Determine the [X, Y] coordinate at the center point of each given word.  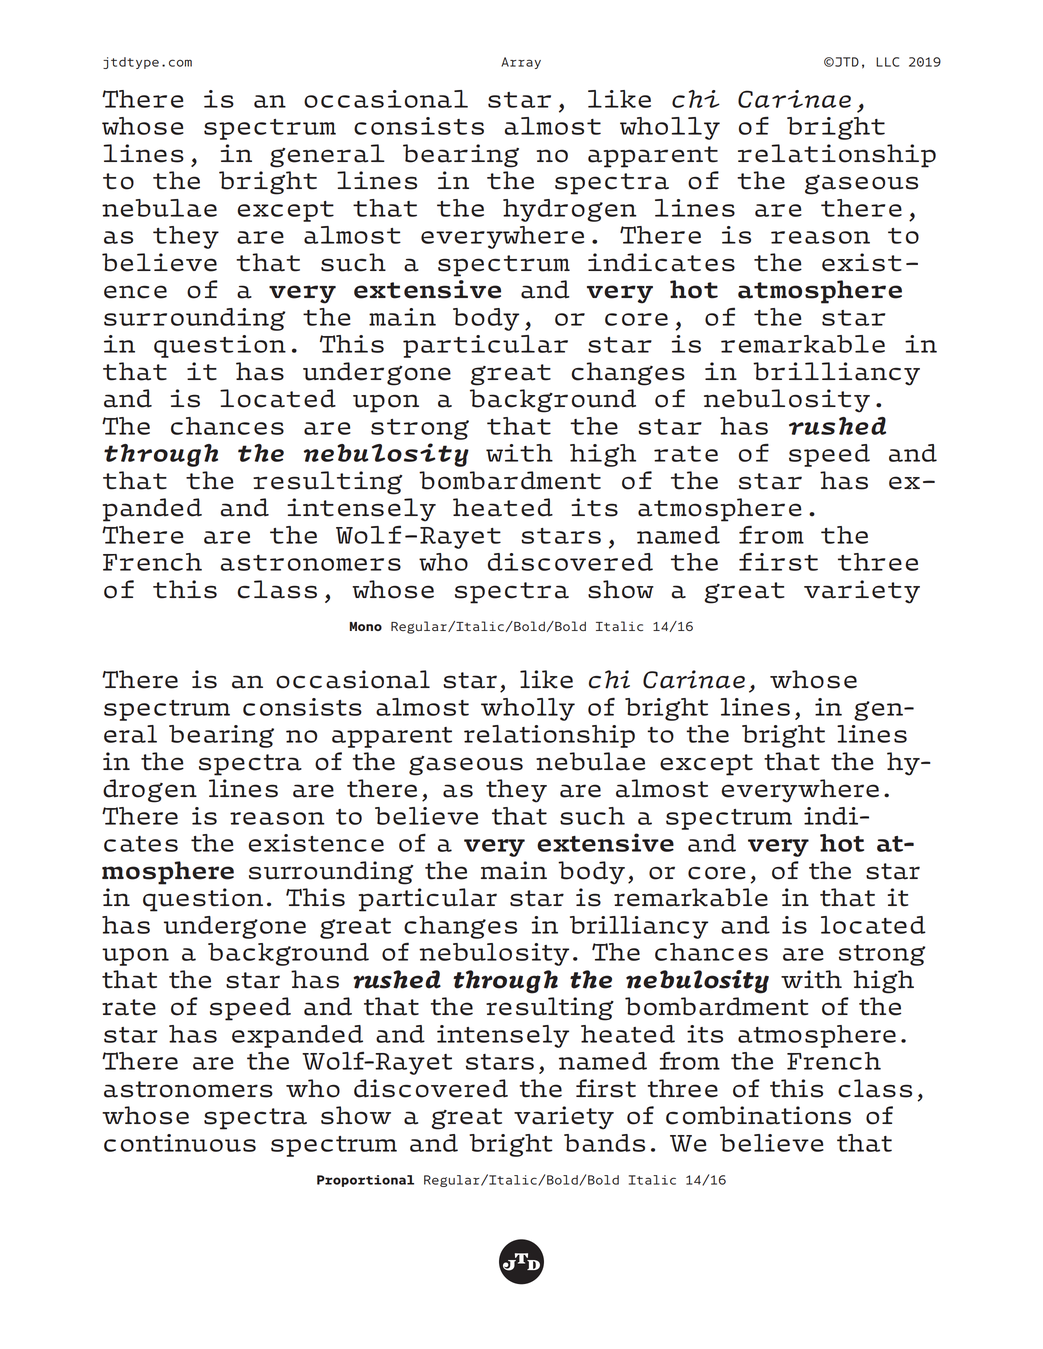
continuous [180, 1143]
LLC [887, 62]
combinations [758, 1115]
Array [521, 63]
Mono [366, 626]
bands [604, 1143]
